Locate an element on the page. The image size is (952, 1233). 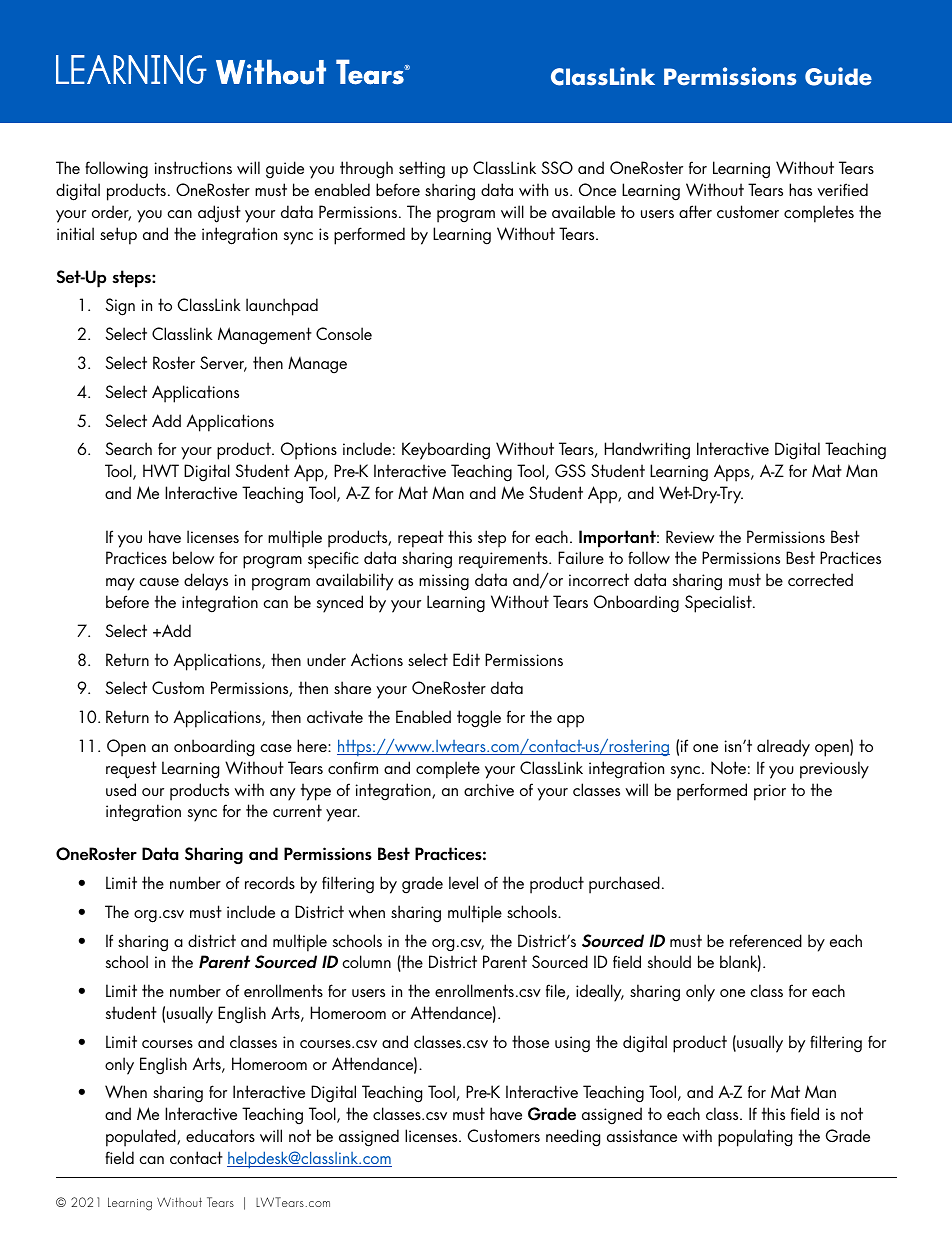
populating is located at coordinates (755, 1138).
